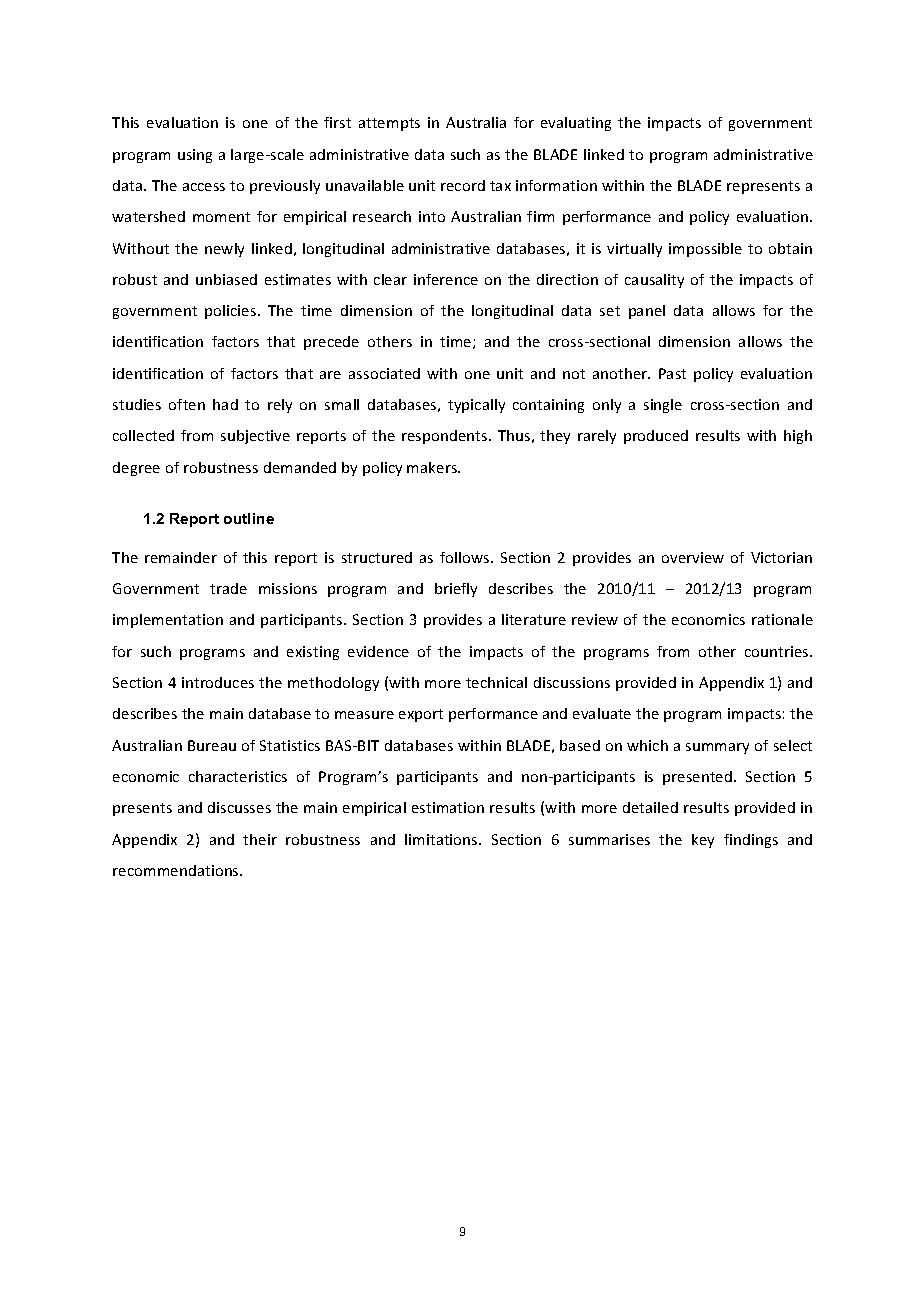  What do you see at coordinates (576, 124) in the screenshot?
I see `evaluating` at bounding box center [576, 124].
